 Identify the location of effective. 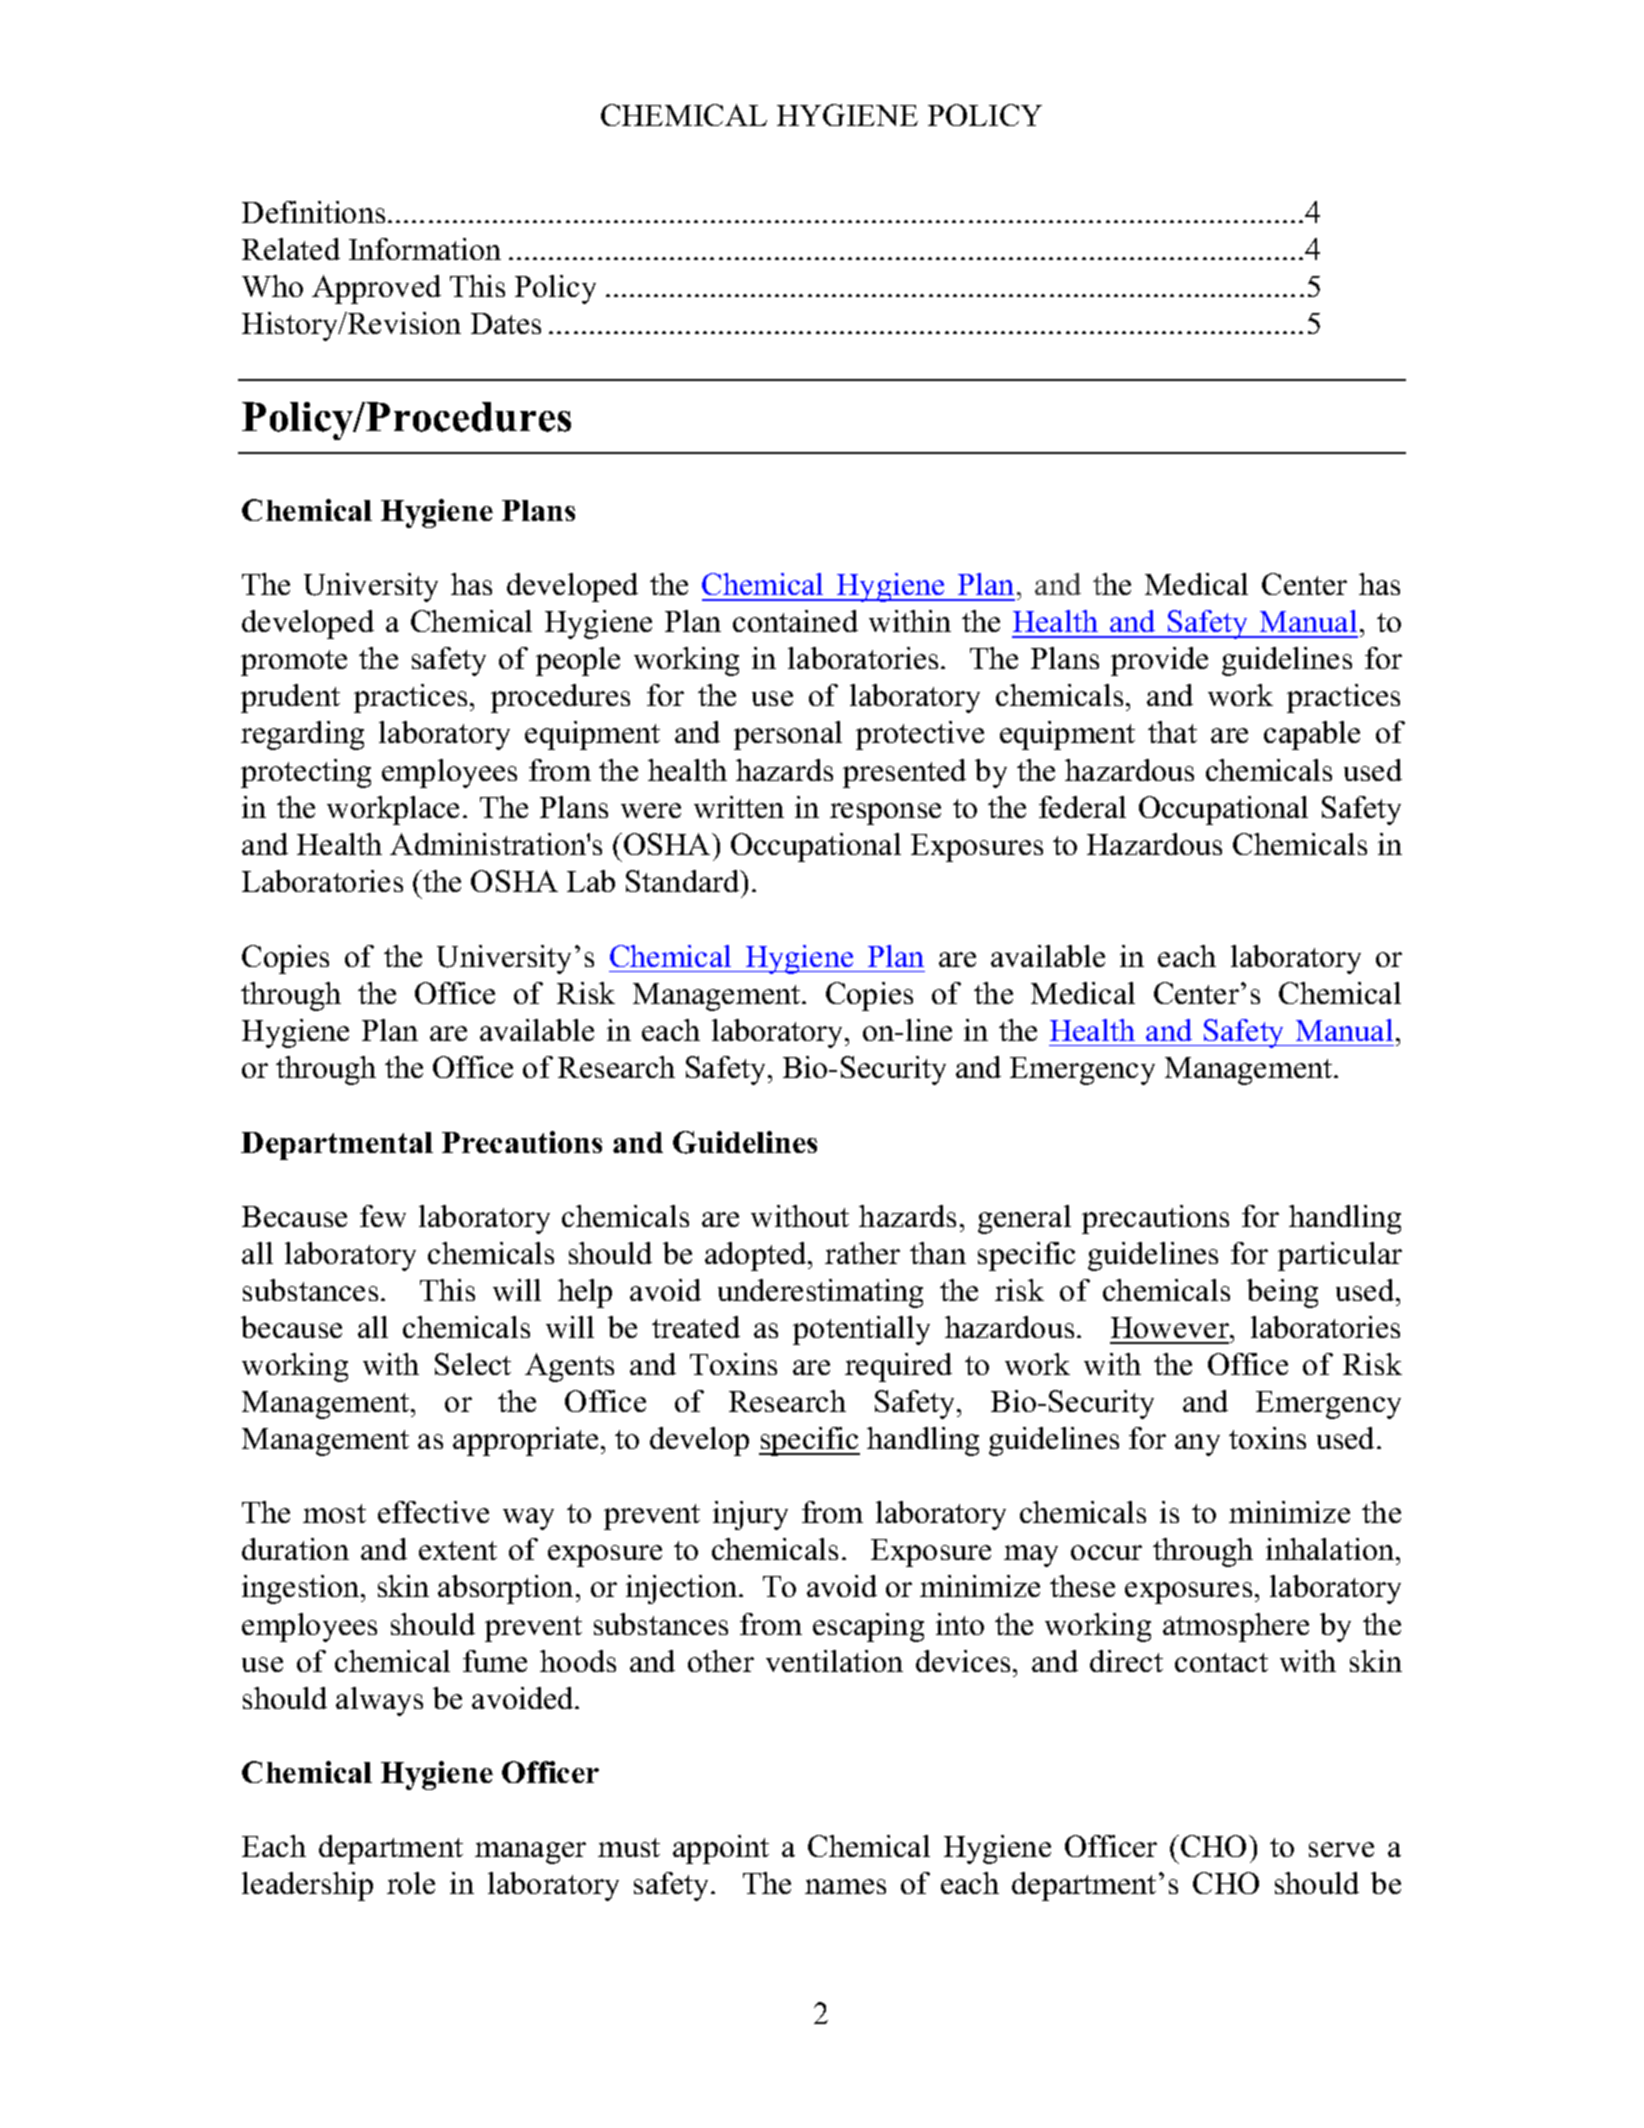
(433, 1512).
